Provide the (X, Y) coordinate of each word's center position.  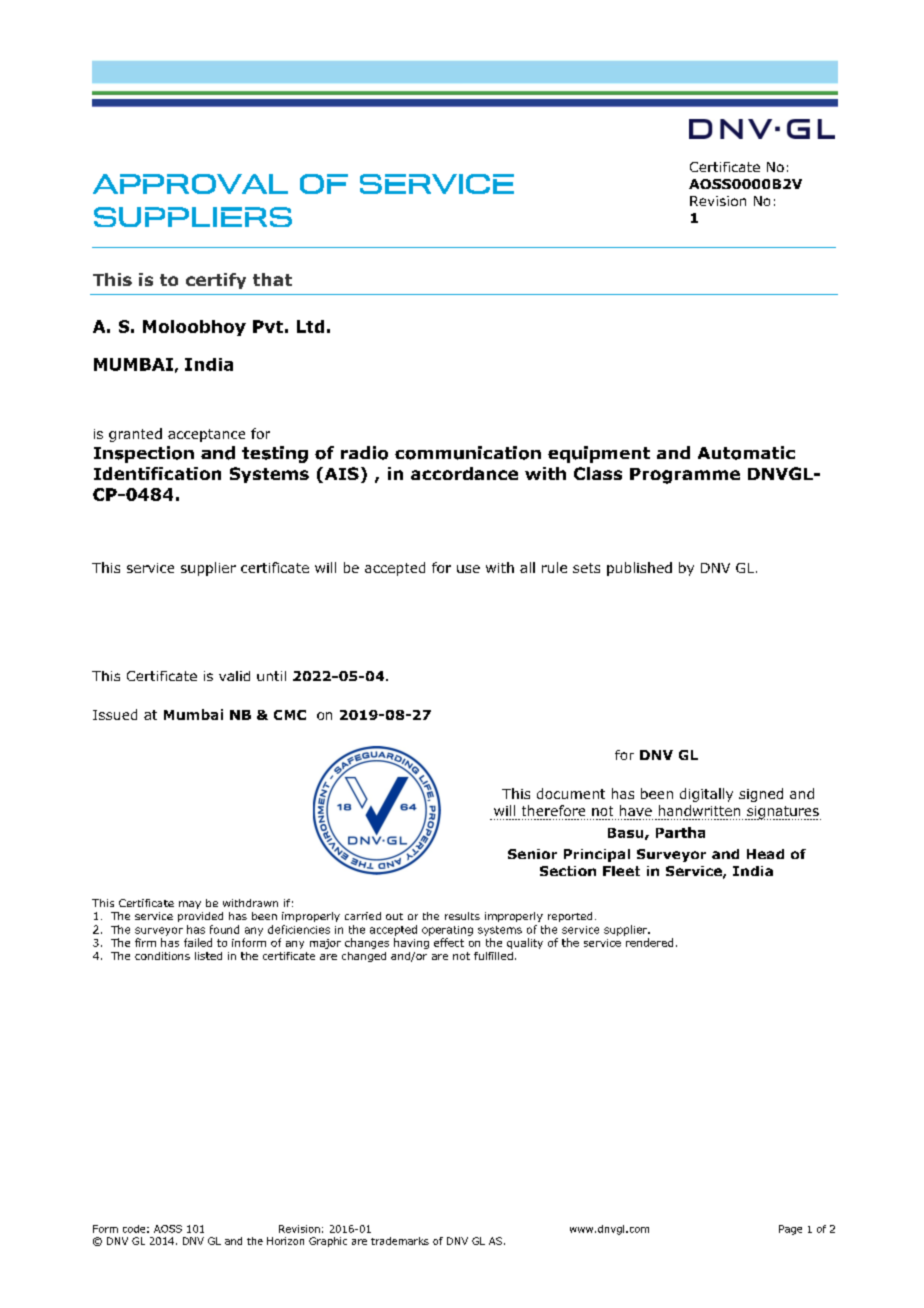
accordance (464, 473)
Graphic (328, 1242)
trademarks (400, 1241)
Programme (685, 476)
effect (449, 942)
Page (790, 1230)
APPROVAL (190, 184)
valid (234, 676)
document (571, 793)
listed (208, 956)
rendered (649, 942)
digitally (706, 795)
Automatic (746, 453)
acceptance (206, 435)
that (272, 279)
